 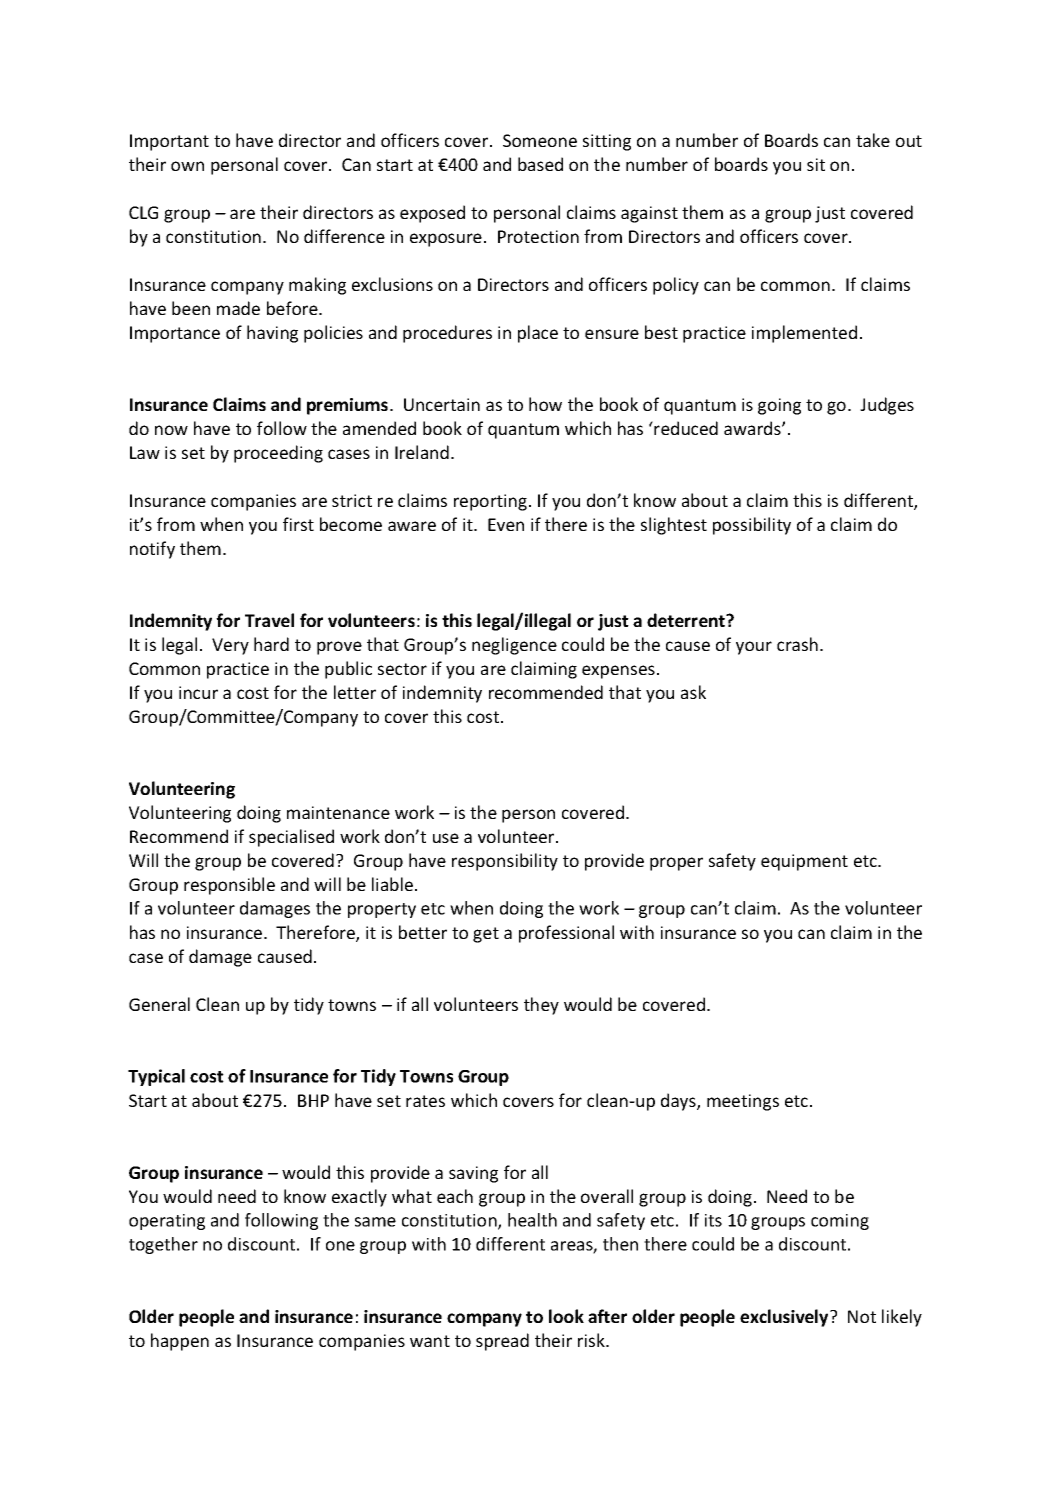 What do you see at coordinates (169, 142) in the screenshot?
I see `Important` at bounding box center [169, 142].
